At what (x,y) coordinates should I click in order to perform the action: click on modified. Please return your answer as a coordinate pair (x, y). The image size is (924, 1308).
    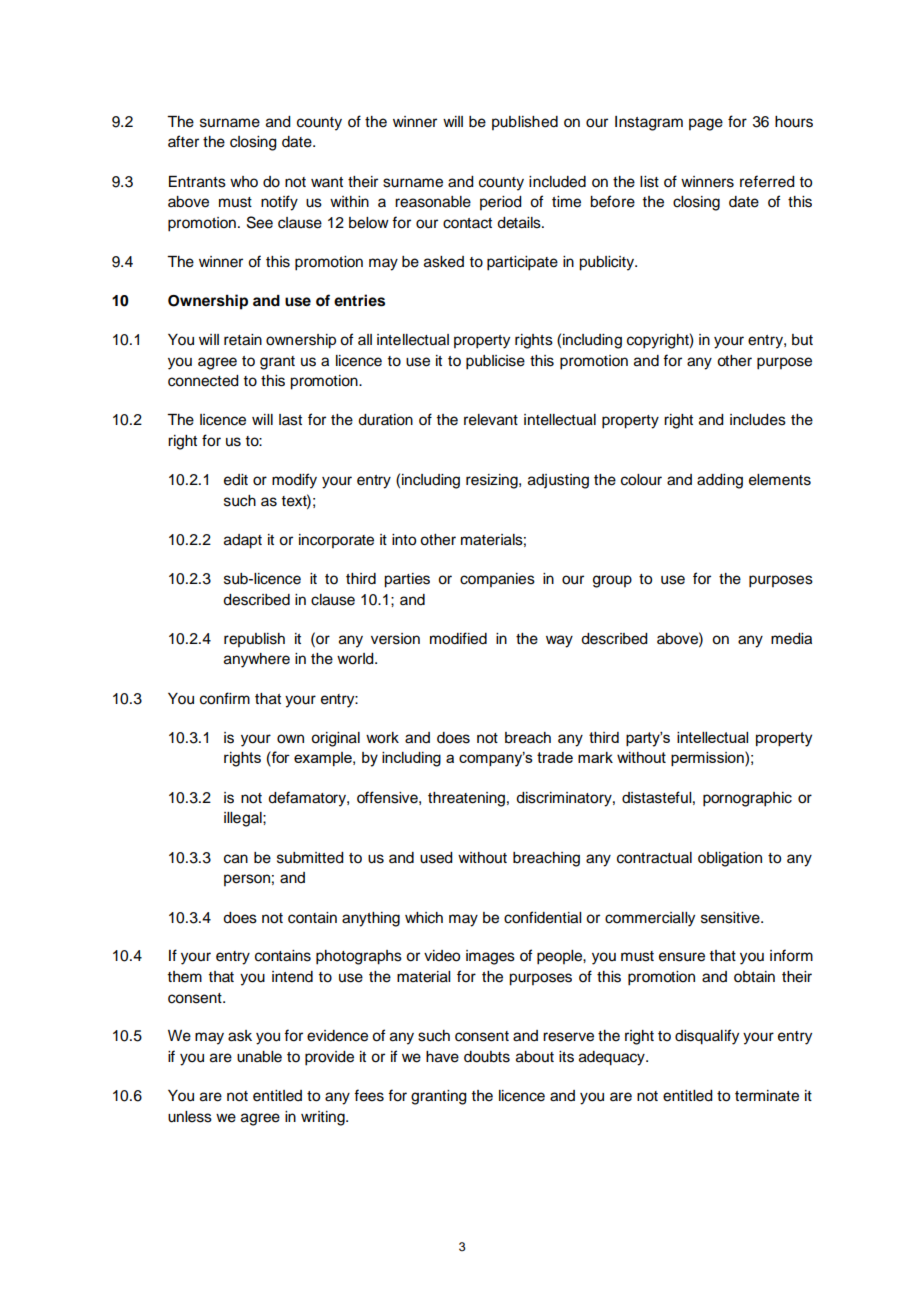
    Looking at the image, I should click on (458, 638).
